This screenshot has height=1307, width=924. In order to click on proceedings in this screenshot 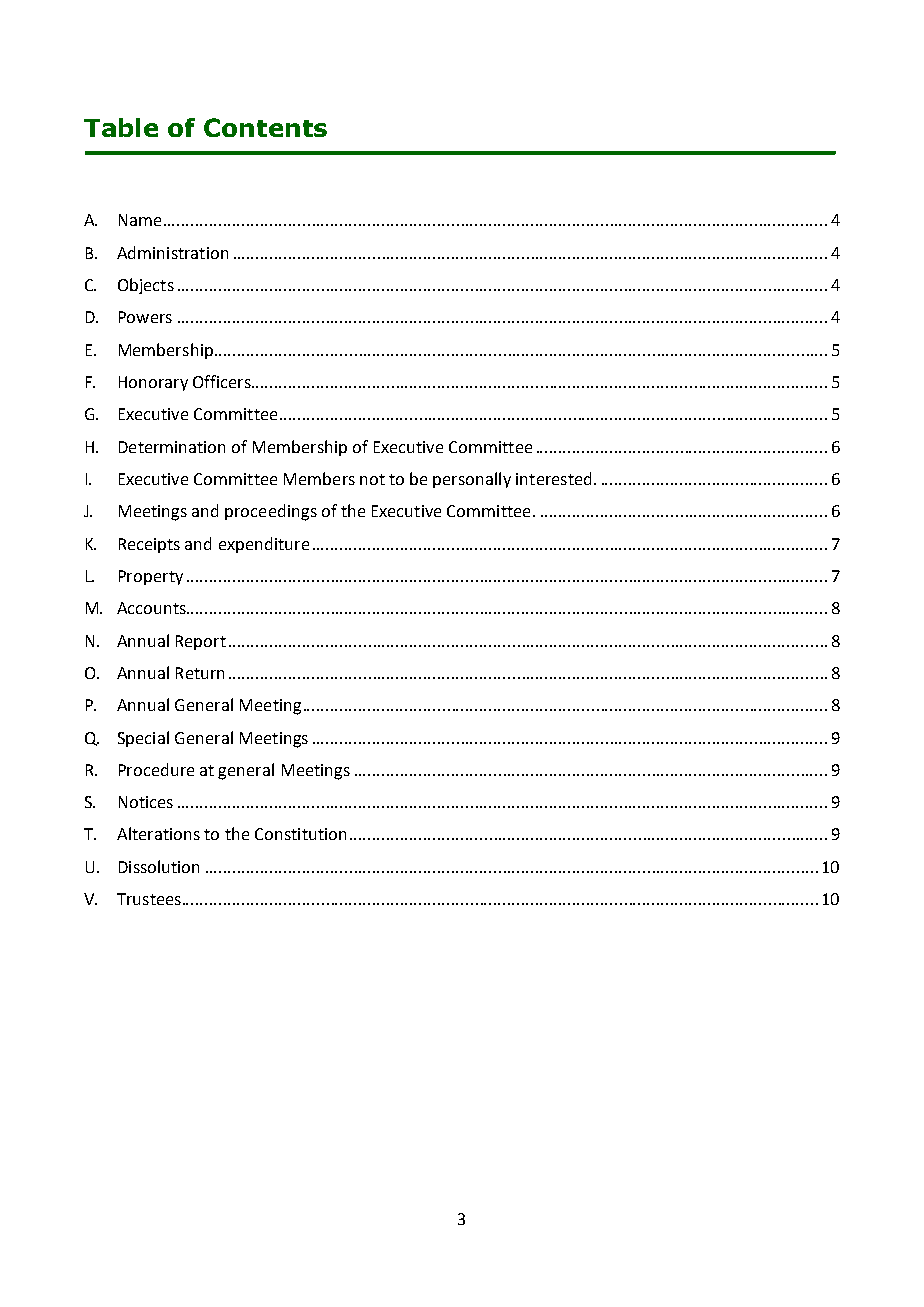, I will do `click(271, 512)`.
